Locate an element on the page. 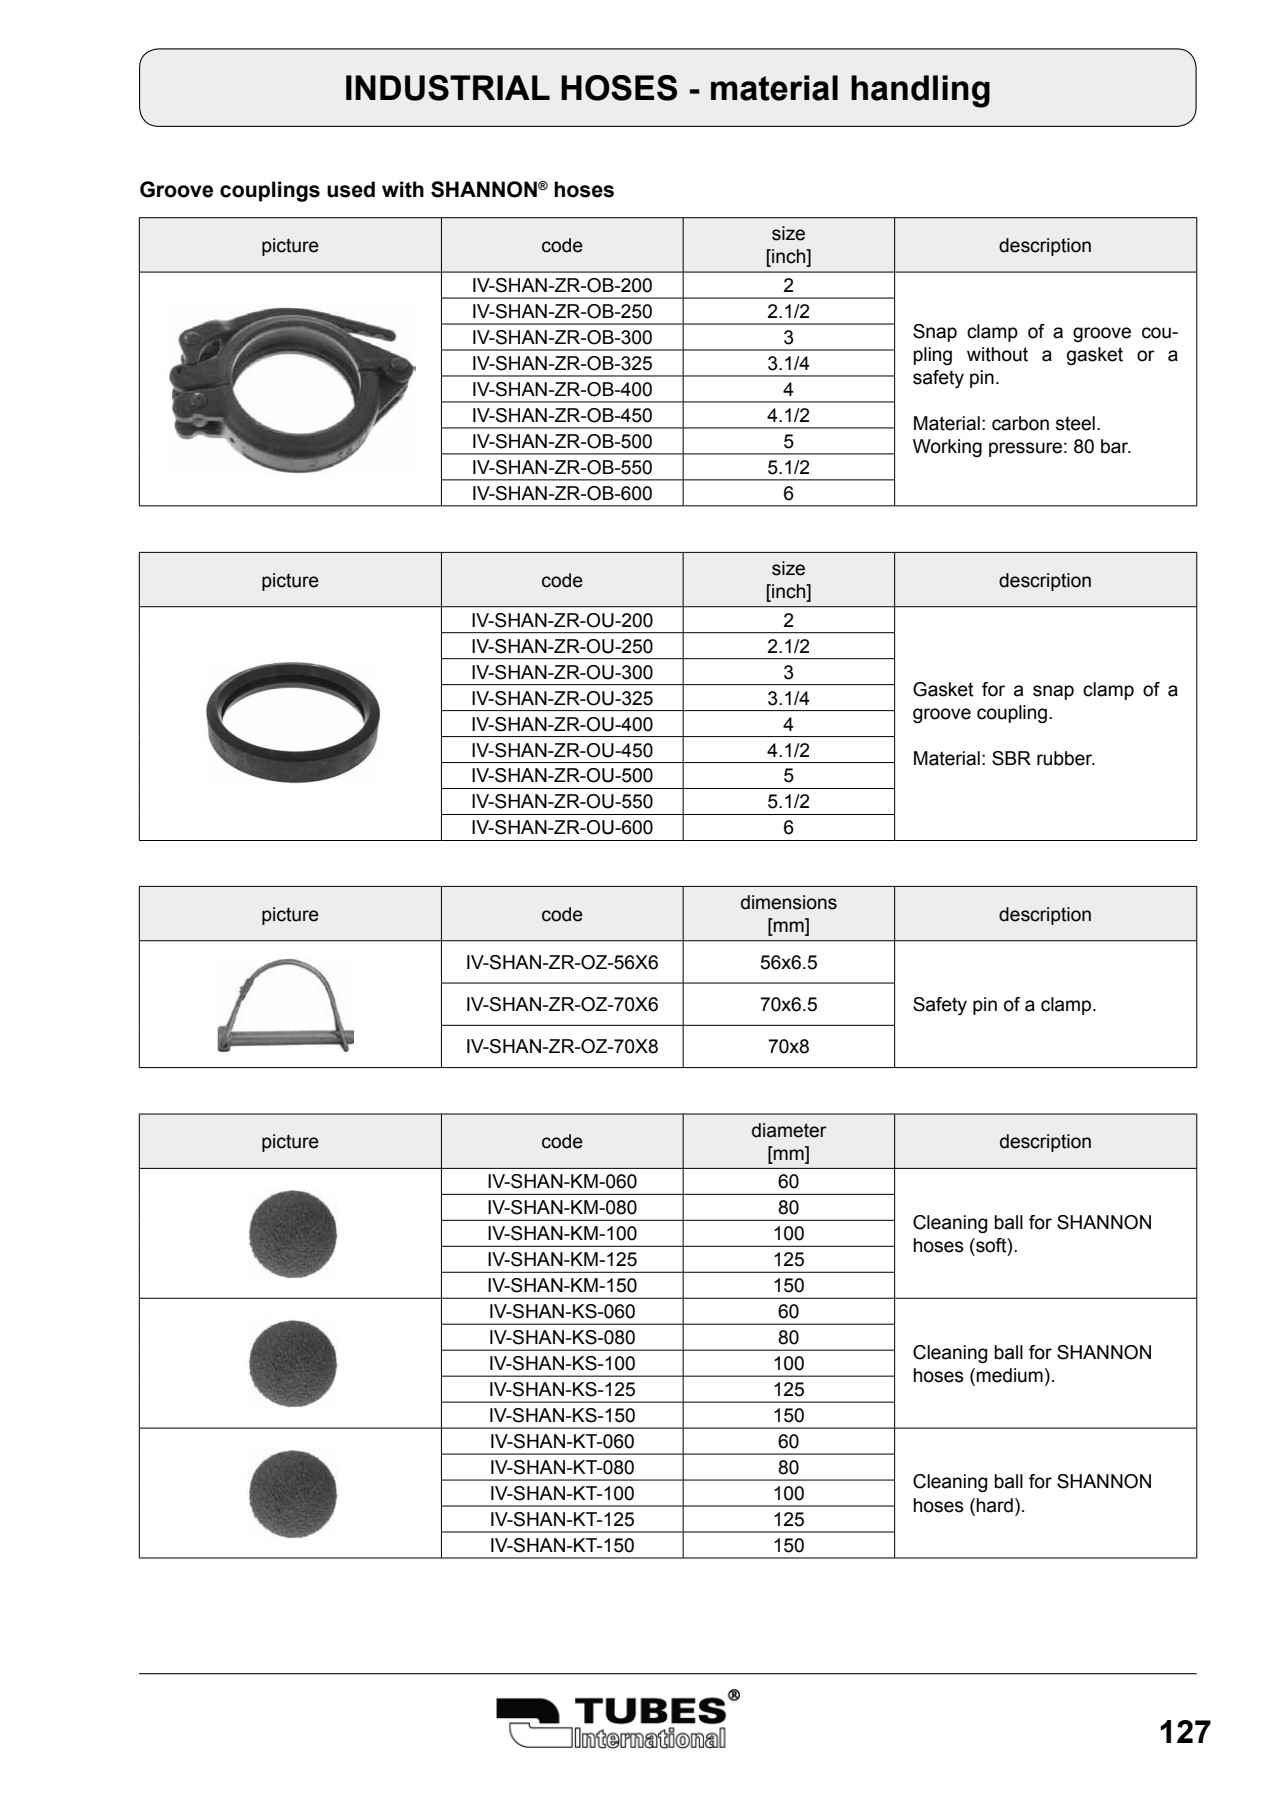 The image size is (1269, 1794). carbon is located at coordinates (1020, 423).
